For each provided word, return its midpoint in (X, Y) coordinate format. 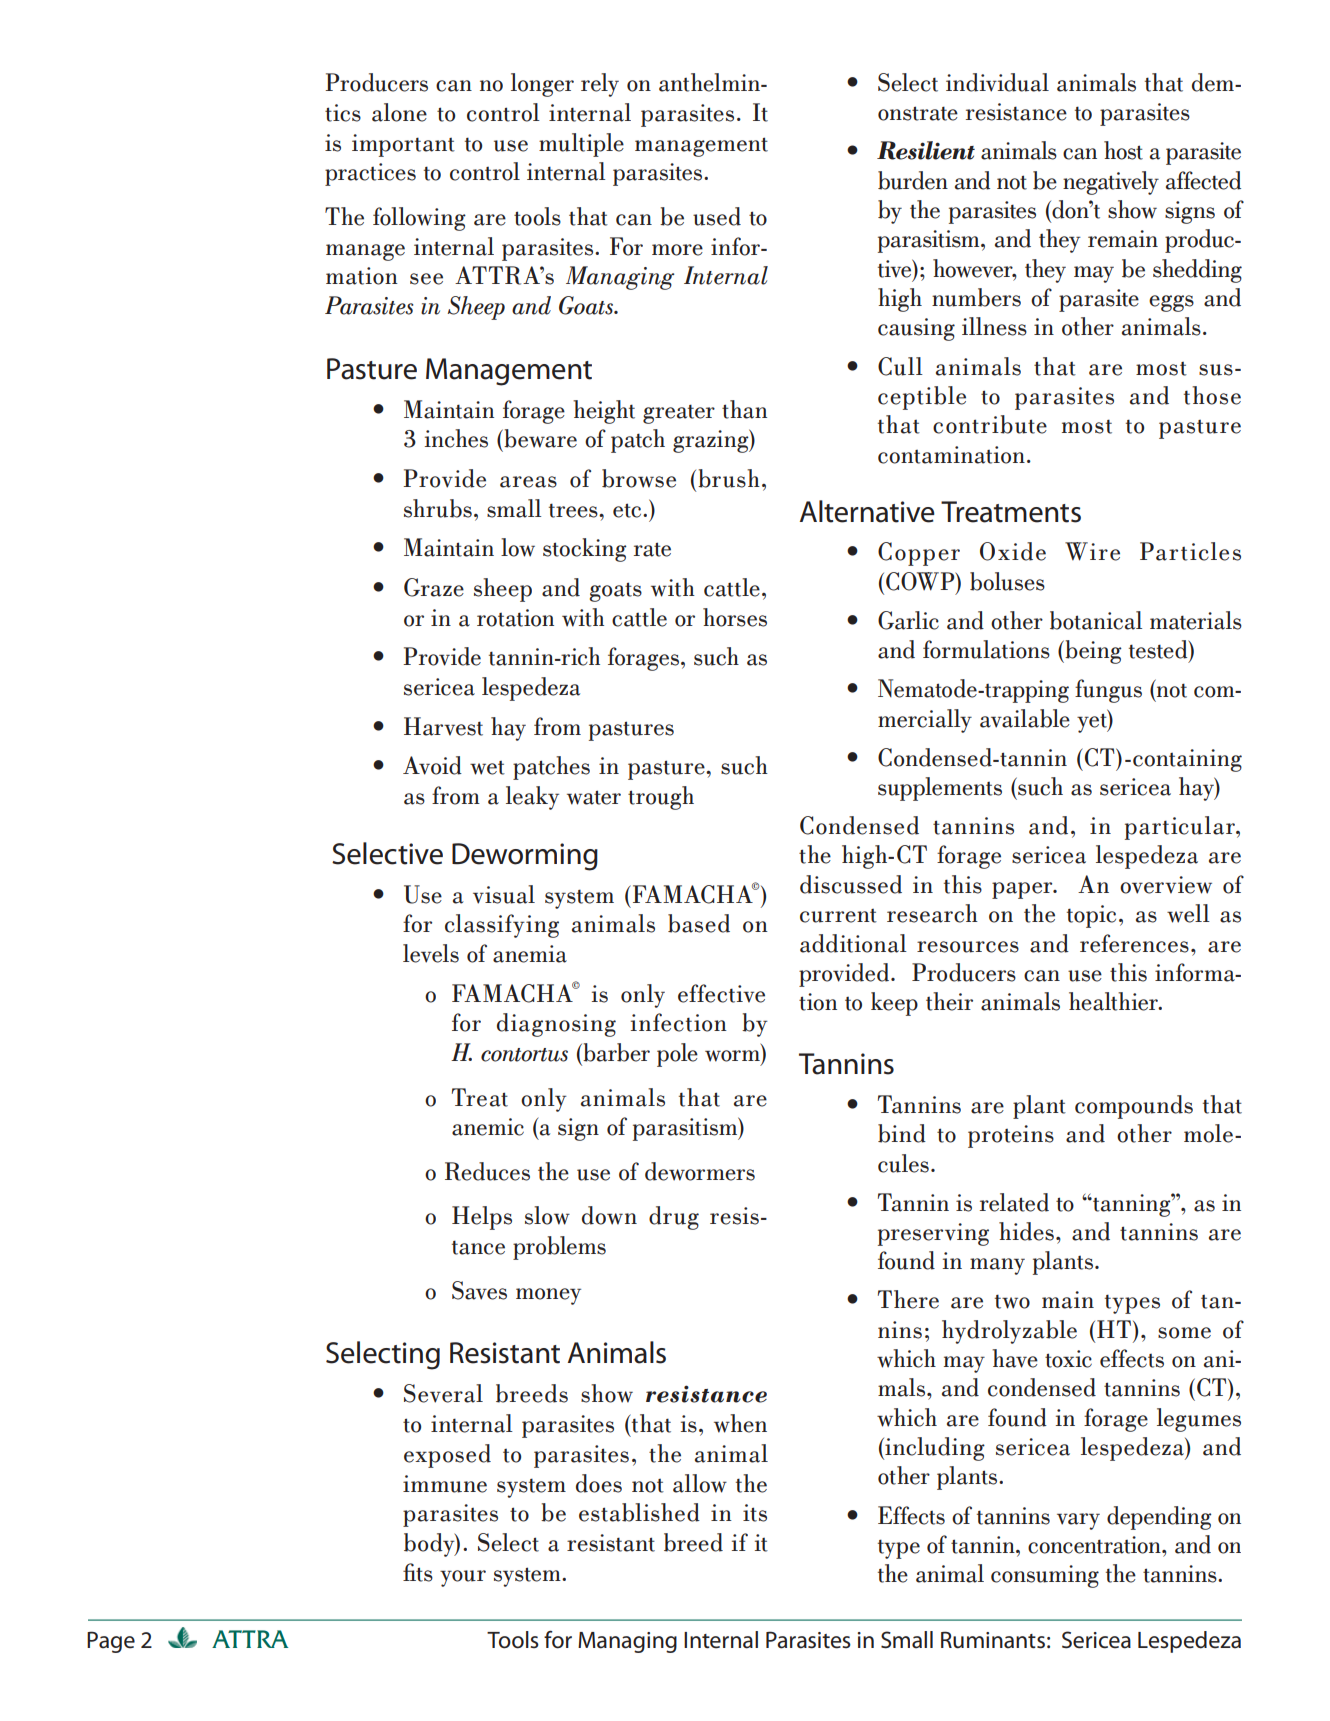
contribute (990, 424)
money (548, 1296)
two (1012, 1301)
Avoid (432, 765)
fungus (1108, 691)
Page (111, 1642)
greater (679, 414)
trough (661, 798)
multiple (581, 145)
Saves (479, 1290)
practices (370, 174)
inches (456, 438)
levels (431, 953)
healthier (1114, 1001)
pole (677, 1055)
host (1123, 150)
